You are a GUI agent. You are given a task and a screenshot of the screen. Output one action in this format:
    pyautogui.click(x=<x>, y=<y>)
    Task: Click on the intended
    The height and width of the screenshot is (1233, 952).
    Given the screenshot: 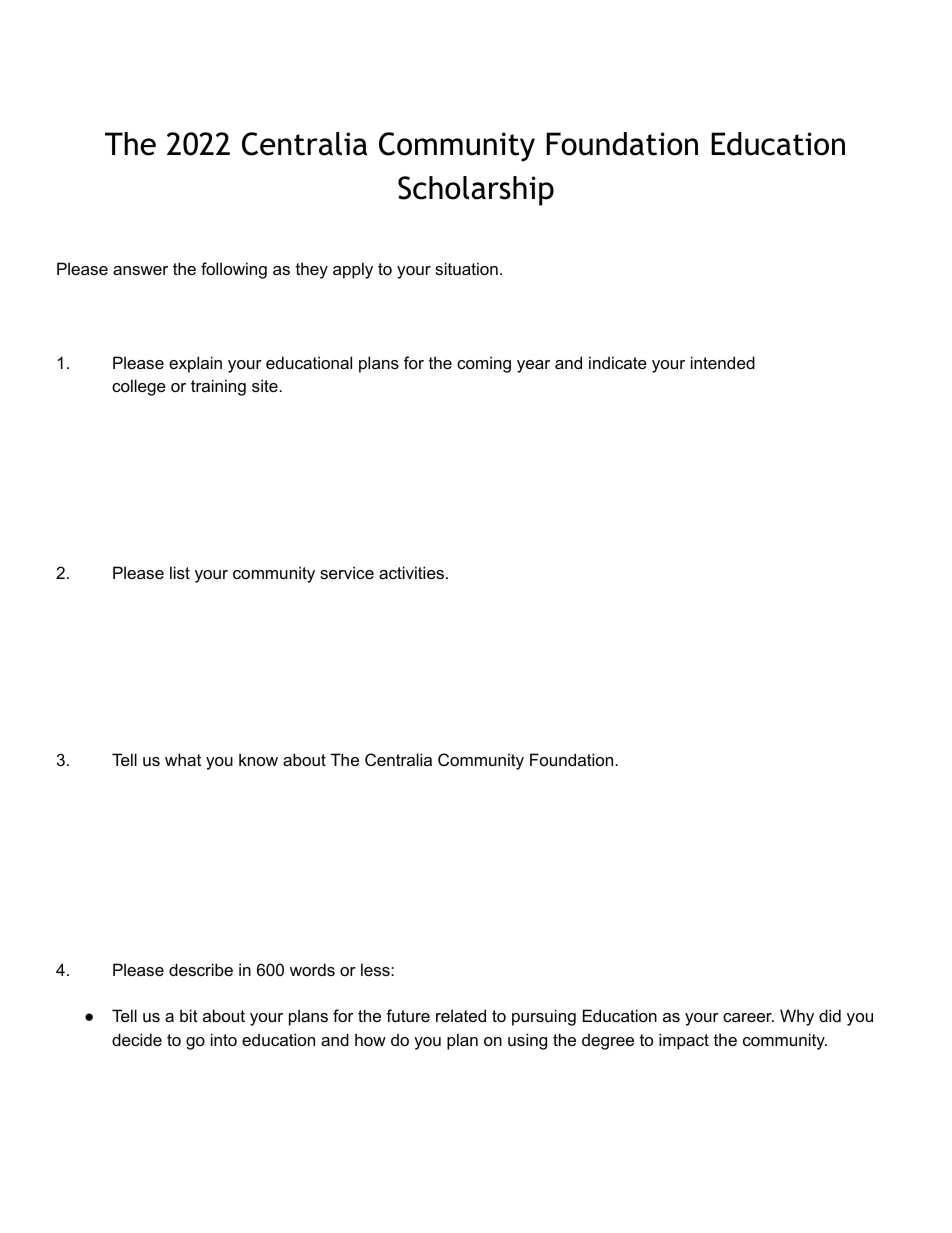 What is the action you would take?
    pyautogui.click(x=723, y=362)
